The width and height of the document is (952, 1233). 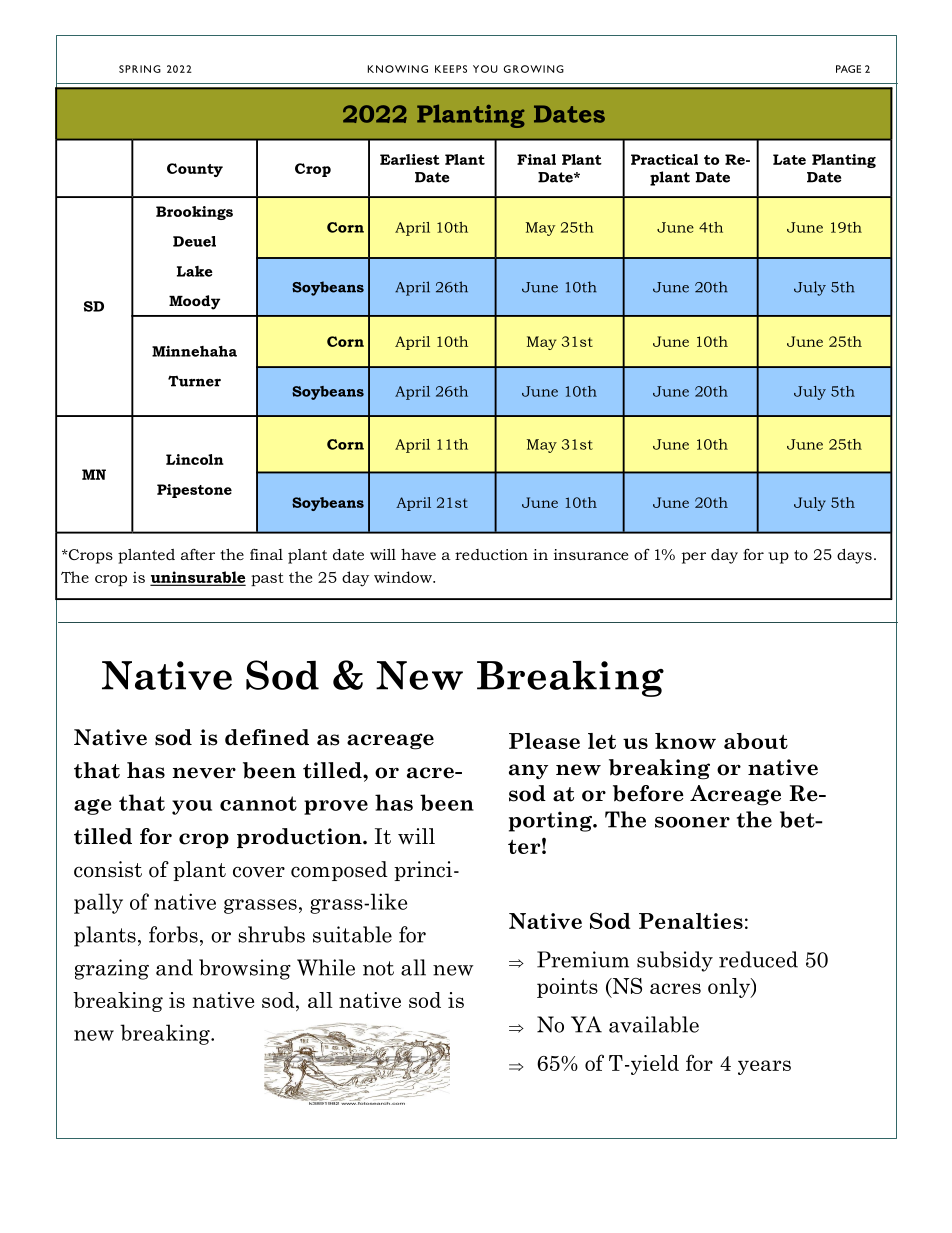 What do you see at coordinates (195, 459) in the document?
I see `Lincoln` at bounding box center [195, 459].
